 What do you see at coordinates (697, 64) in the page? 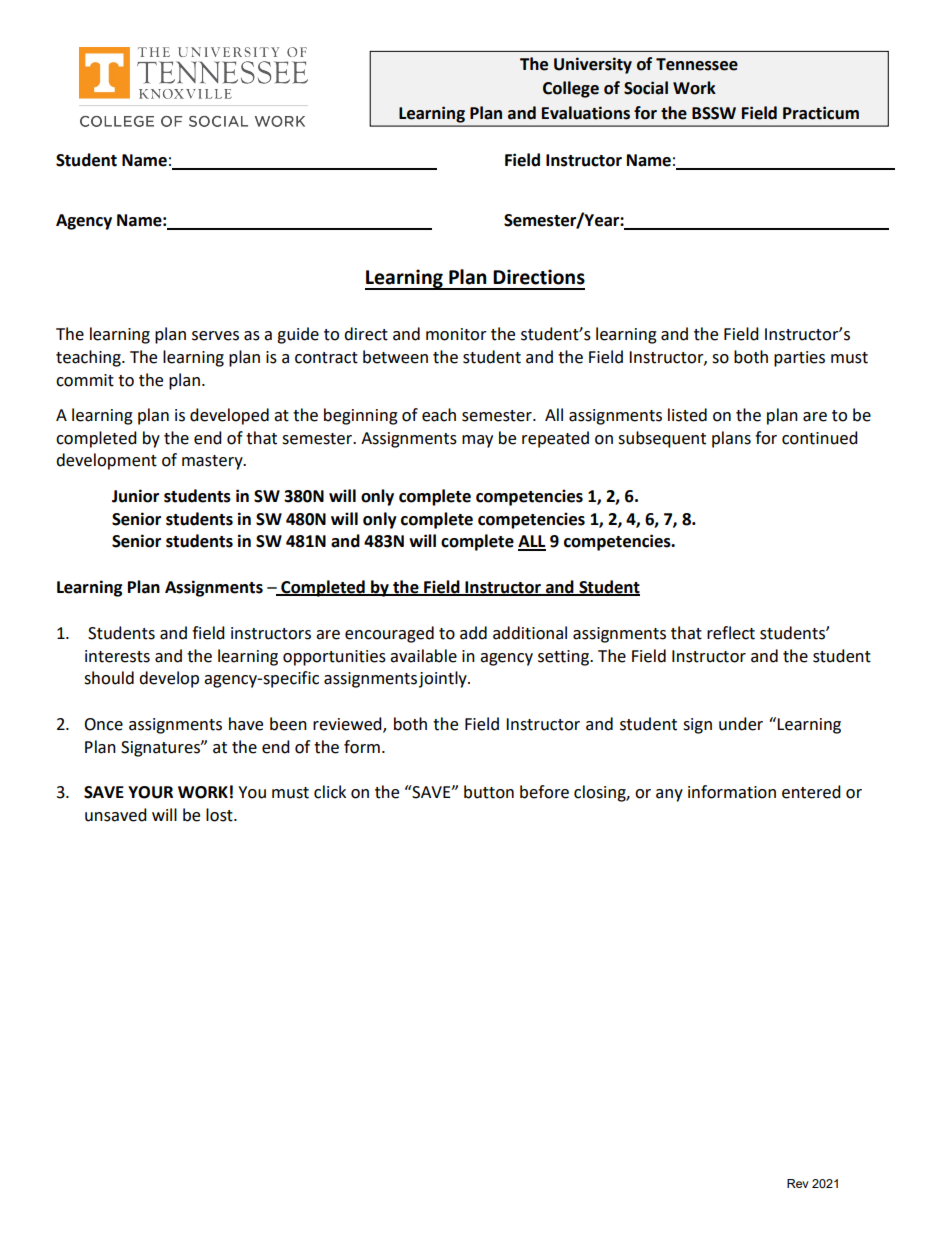
I see `Tennessee` at bounding box center [697, 64].
